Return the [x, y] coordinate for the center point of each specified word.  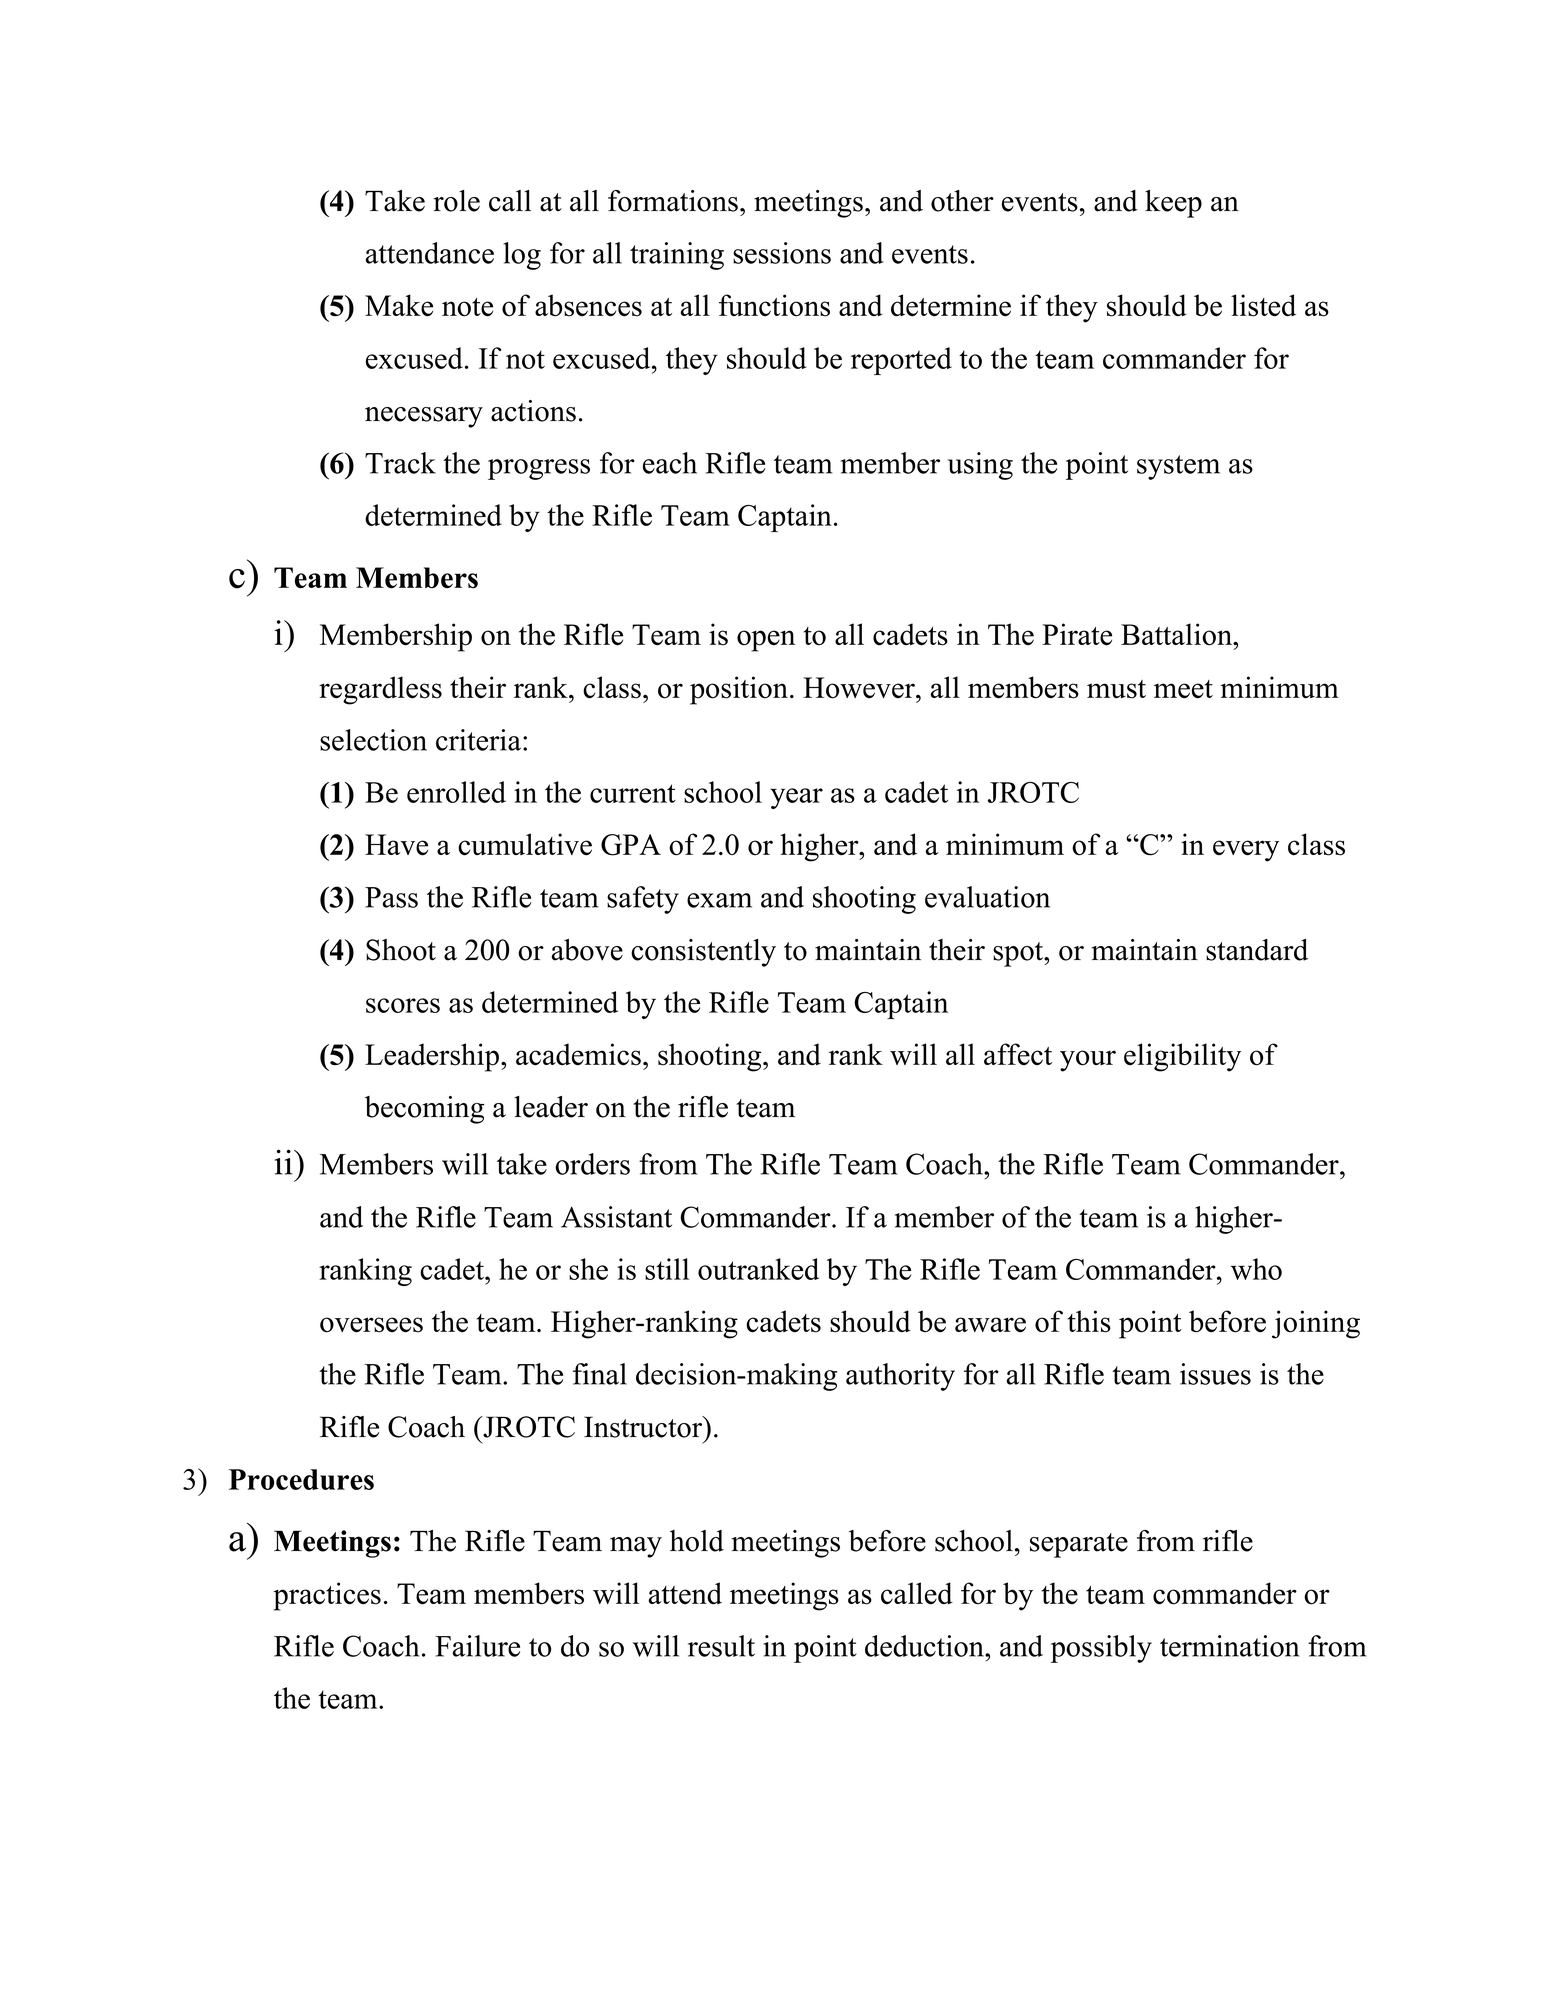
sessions [782, 253]
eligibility [1182, 1057]
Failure [477, 1646]
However [860, 688]
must [1116, 689]
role [456, 201]
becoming [424, 1110]
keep [1173, 204]
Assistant [616, 1217]
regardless [380, 690]
